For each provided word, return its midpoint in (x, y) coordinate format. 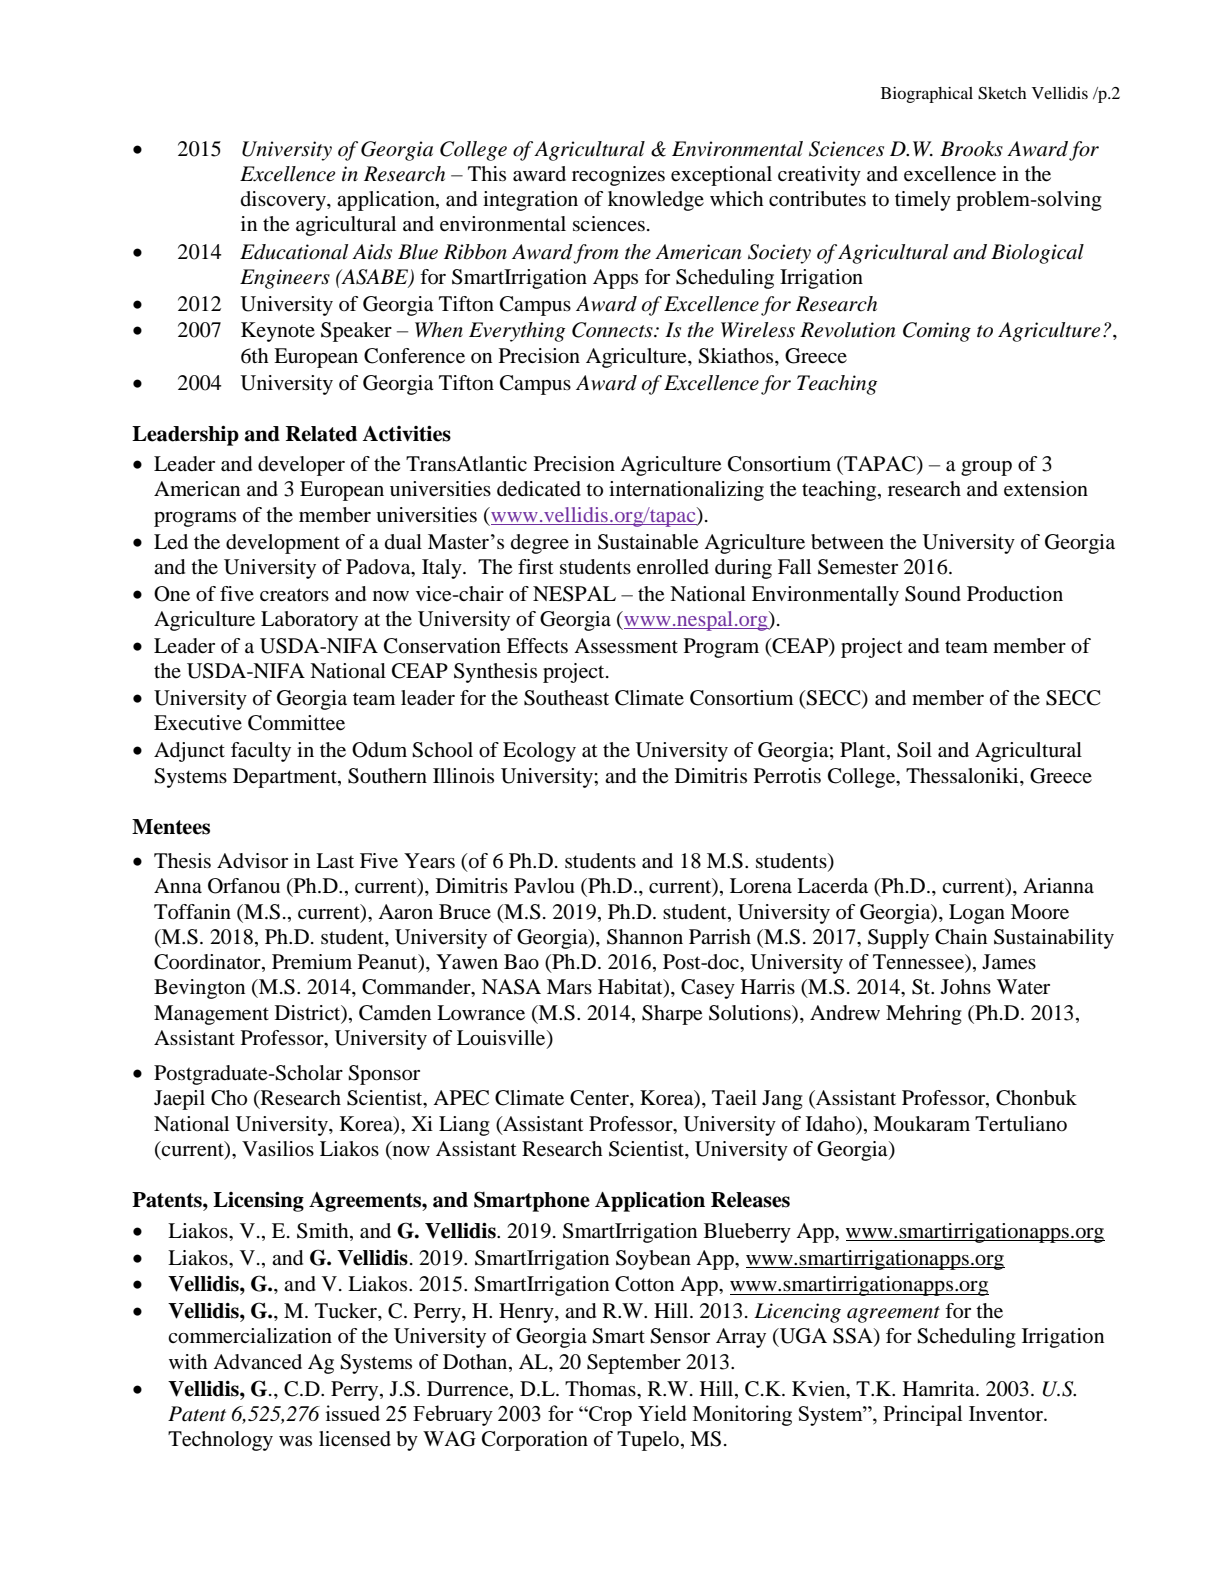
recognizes (618, 176)
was (295, 1441)
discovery (284, 201)
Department (286, 778)
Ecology (539, 752)
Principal (922, 1415)
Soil (914, 750)
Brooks (971, 149)
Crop (609, 1416)
